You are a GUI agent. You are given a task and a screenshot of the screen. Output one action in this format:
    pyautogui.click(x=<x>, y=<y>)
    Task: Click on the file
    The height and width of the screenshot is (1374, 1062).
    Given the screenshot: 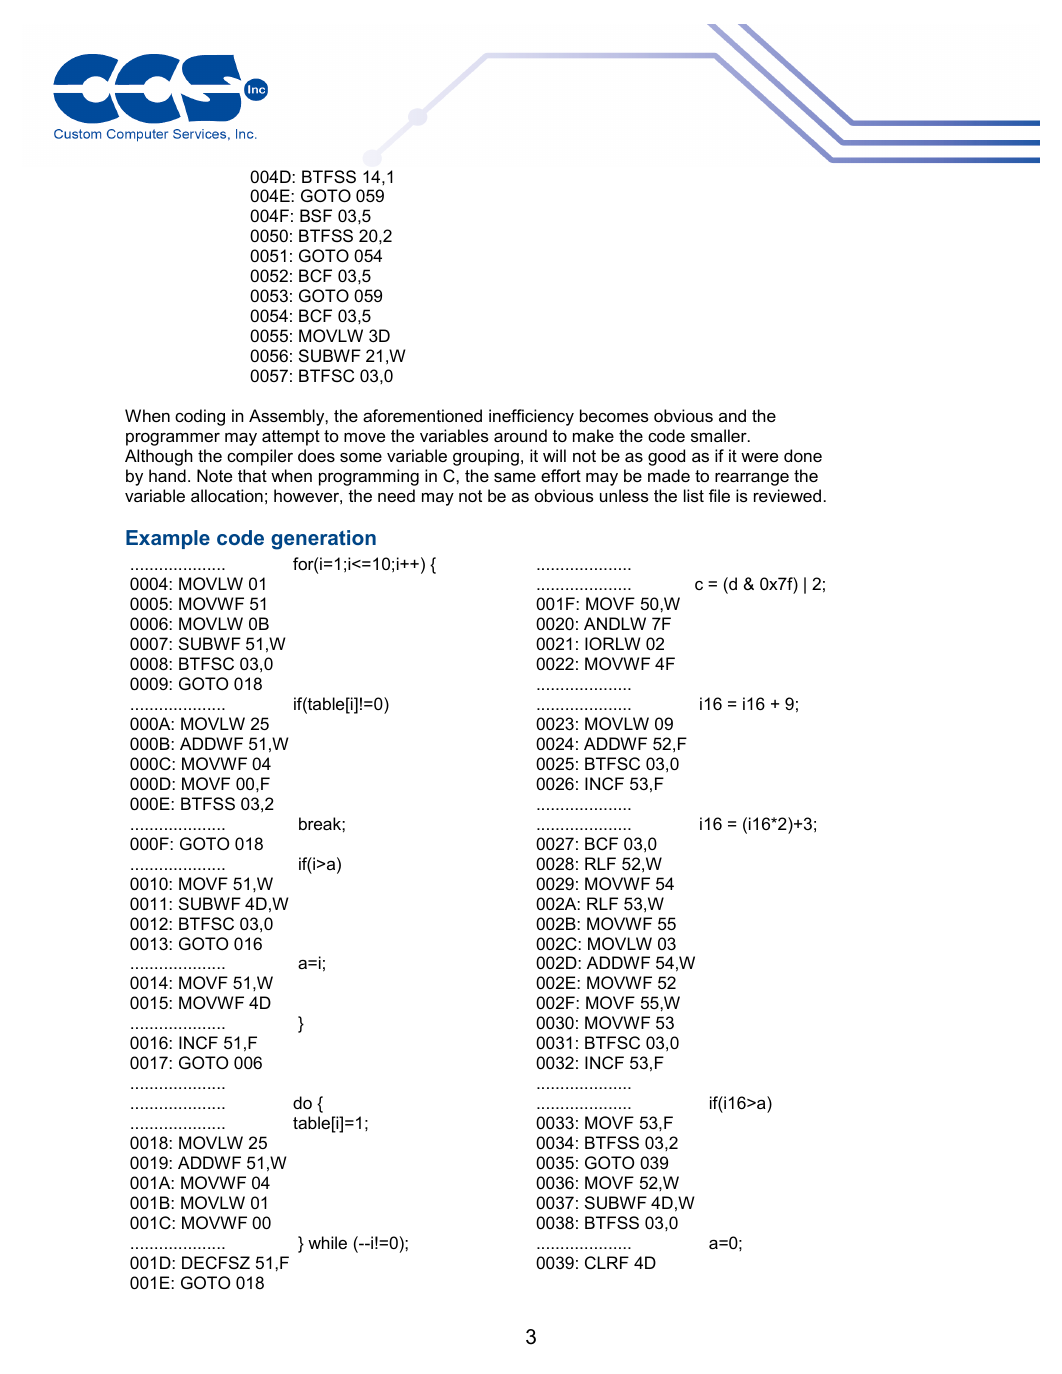 What is the action you would take?
    pyautogui.click(x=719, y=495)
